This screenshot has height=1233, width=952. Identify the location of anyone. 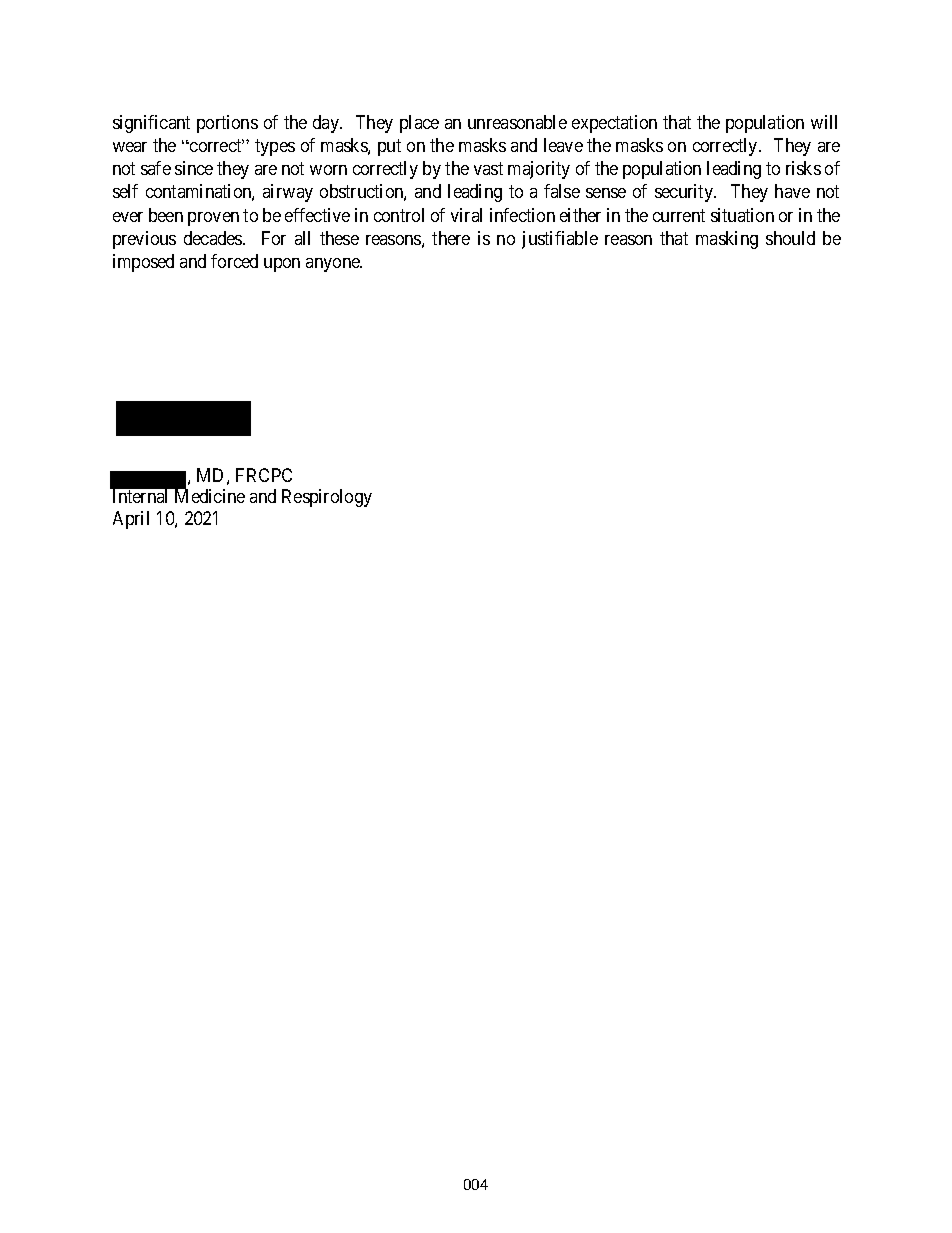
(334, 265).
